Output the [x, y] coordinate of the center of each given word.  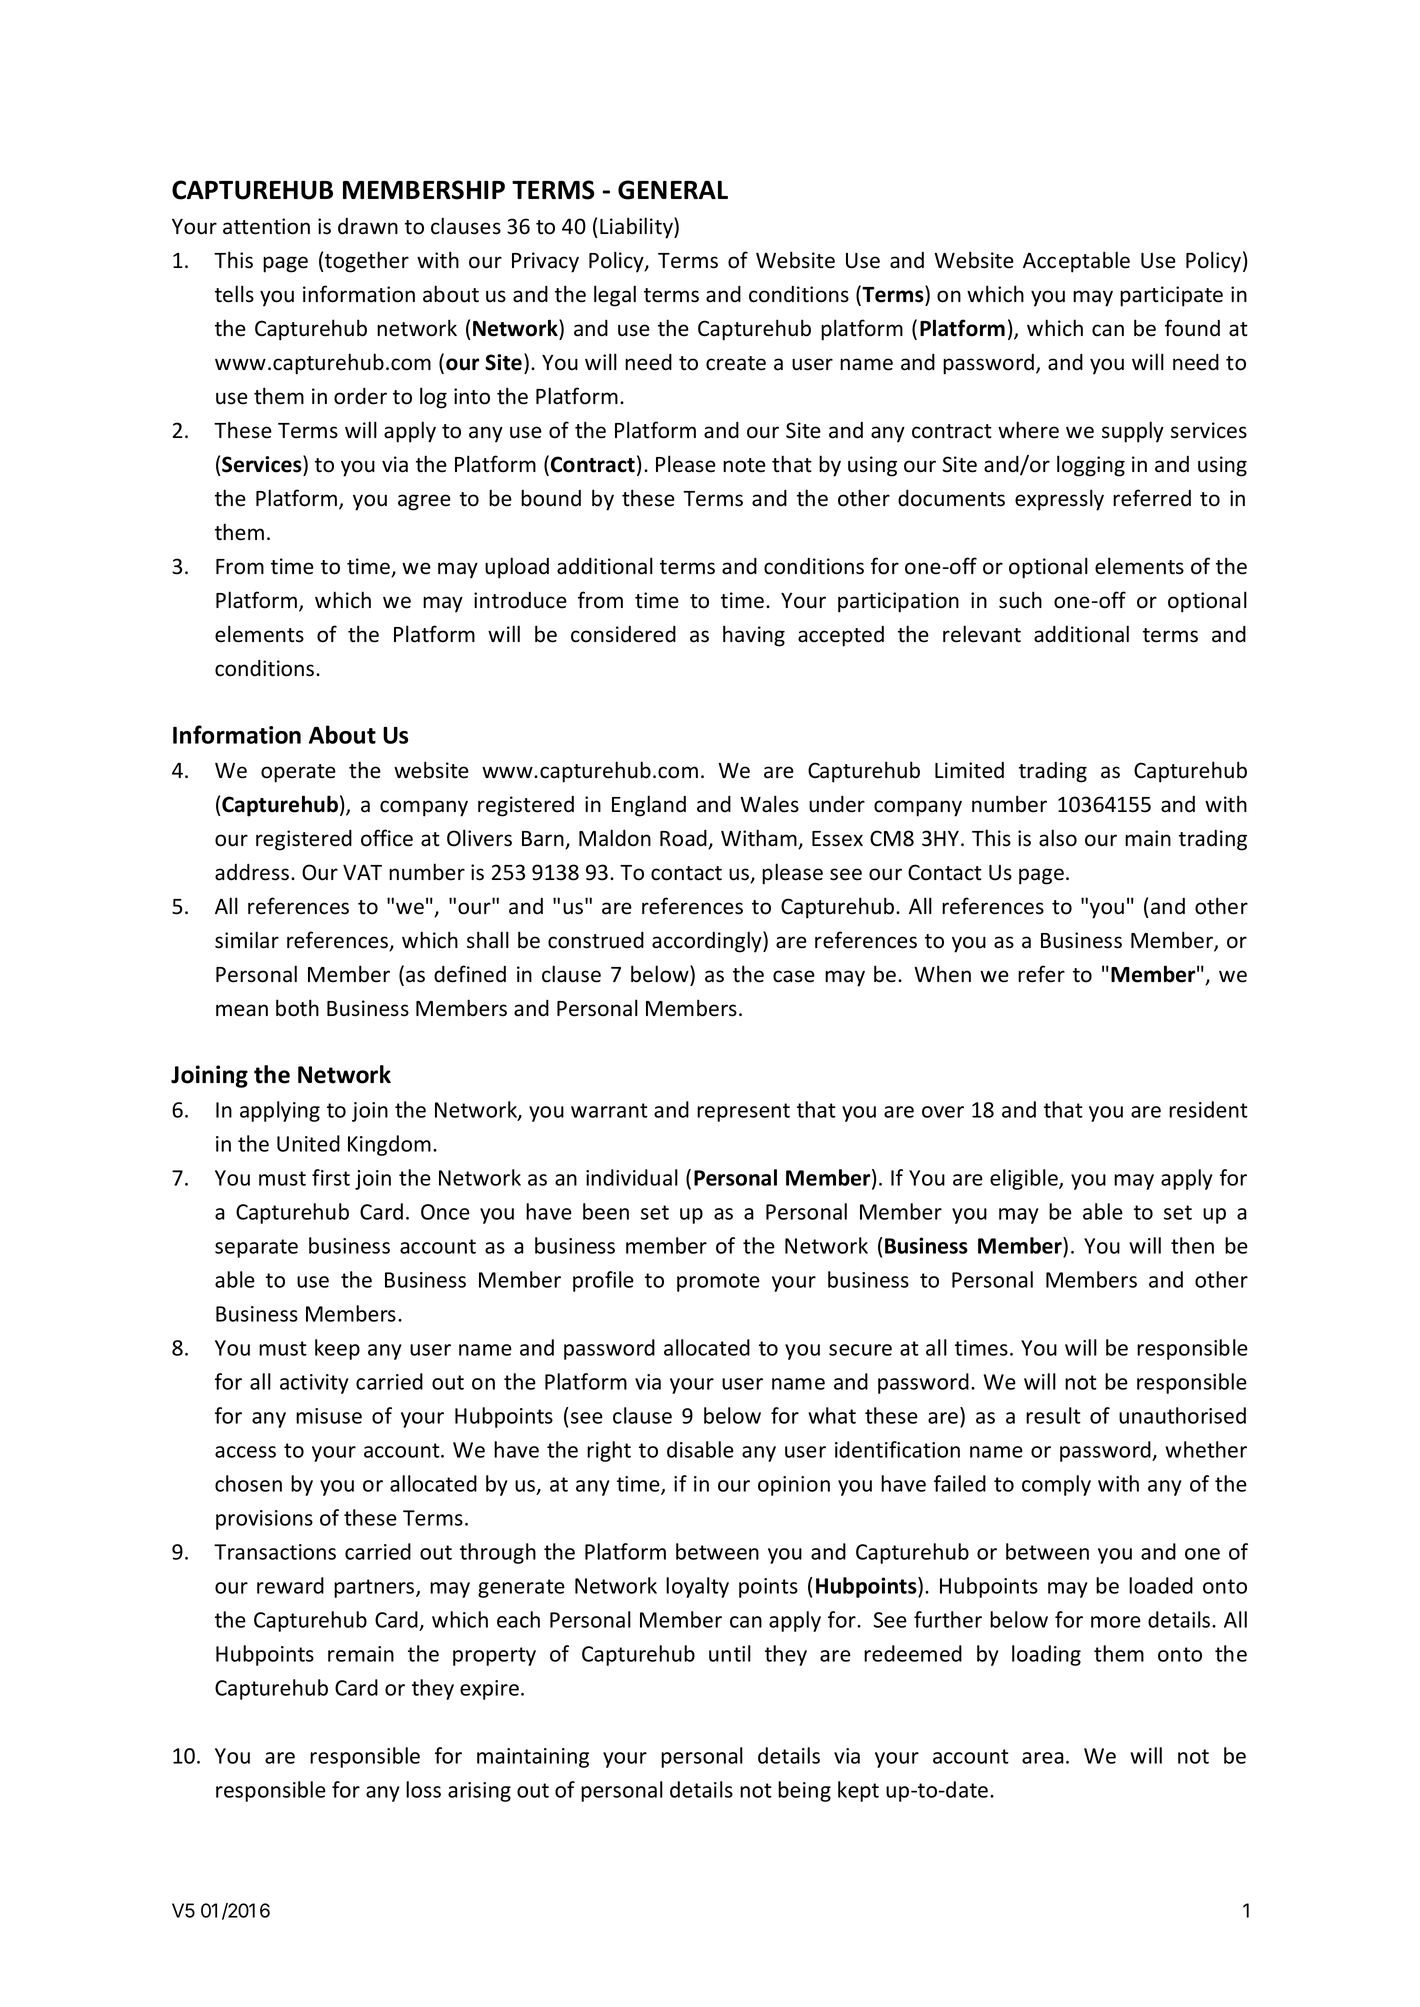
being [804, 1791]
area [1043, 1758]
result [1053, 1415]
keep [337, 1349]
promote [718, 1282]
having [754, 636]
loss [423, 1789]
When [942, 974]
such [1020, 600]
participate [1171, 296]
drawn [368, 226]
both [297, 1008]
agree [424, 502]
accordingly [708, 942]
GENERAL [673, 190]
